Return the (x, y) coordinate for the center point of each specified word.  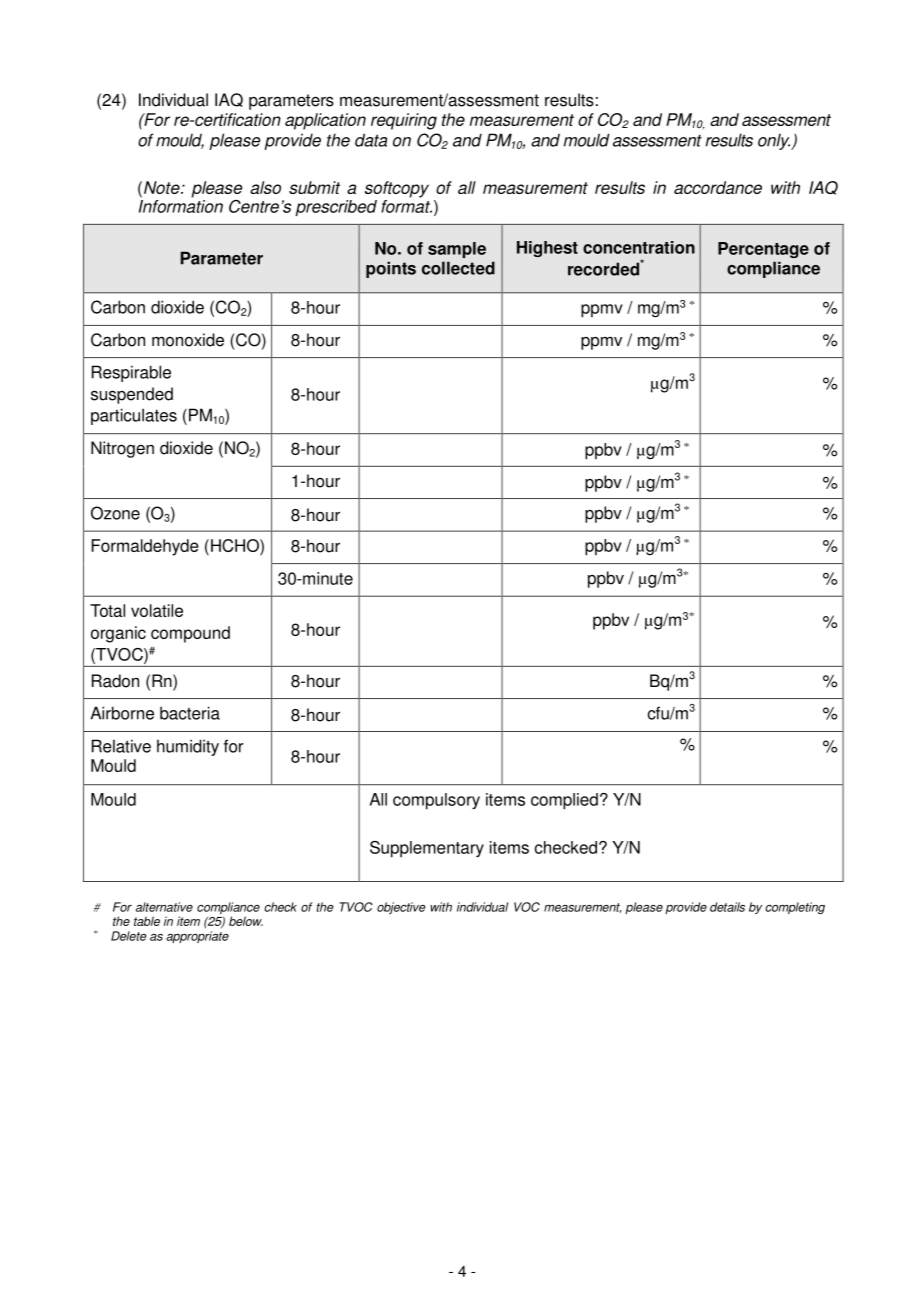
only (775, 142)
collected (458, 268)
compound (190, 634)
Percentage (763, 250)
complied (564, 801)
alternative (164, 907)
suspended (132, 395)
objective (401, 908)
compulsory (436, 801)
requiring (404, 121)
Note (163, 187)
